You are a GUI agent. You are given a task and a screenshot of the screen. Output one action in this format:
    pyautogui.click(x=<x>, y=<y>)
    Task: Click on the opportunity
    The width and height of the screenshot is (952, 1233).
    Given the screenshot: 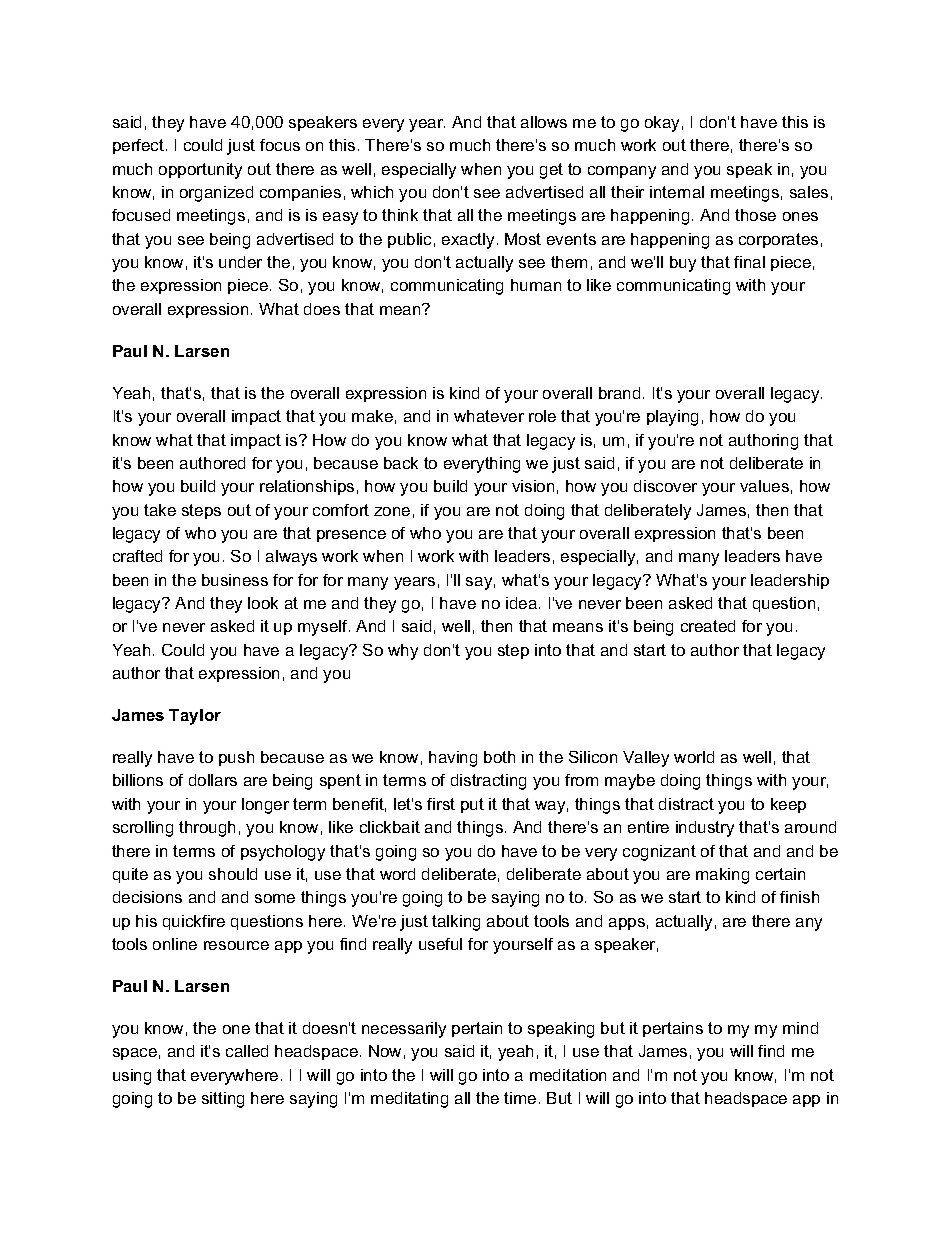 What is the action you would take?
    pyautogui.click(x=200, y=171)
